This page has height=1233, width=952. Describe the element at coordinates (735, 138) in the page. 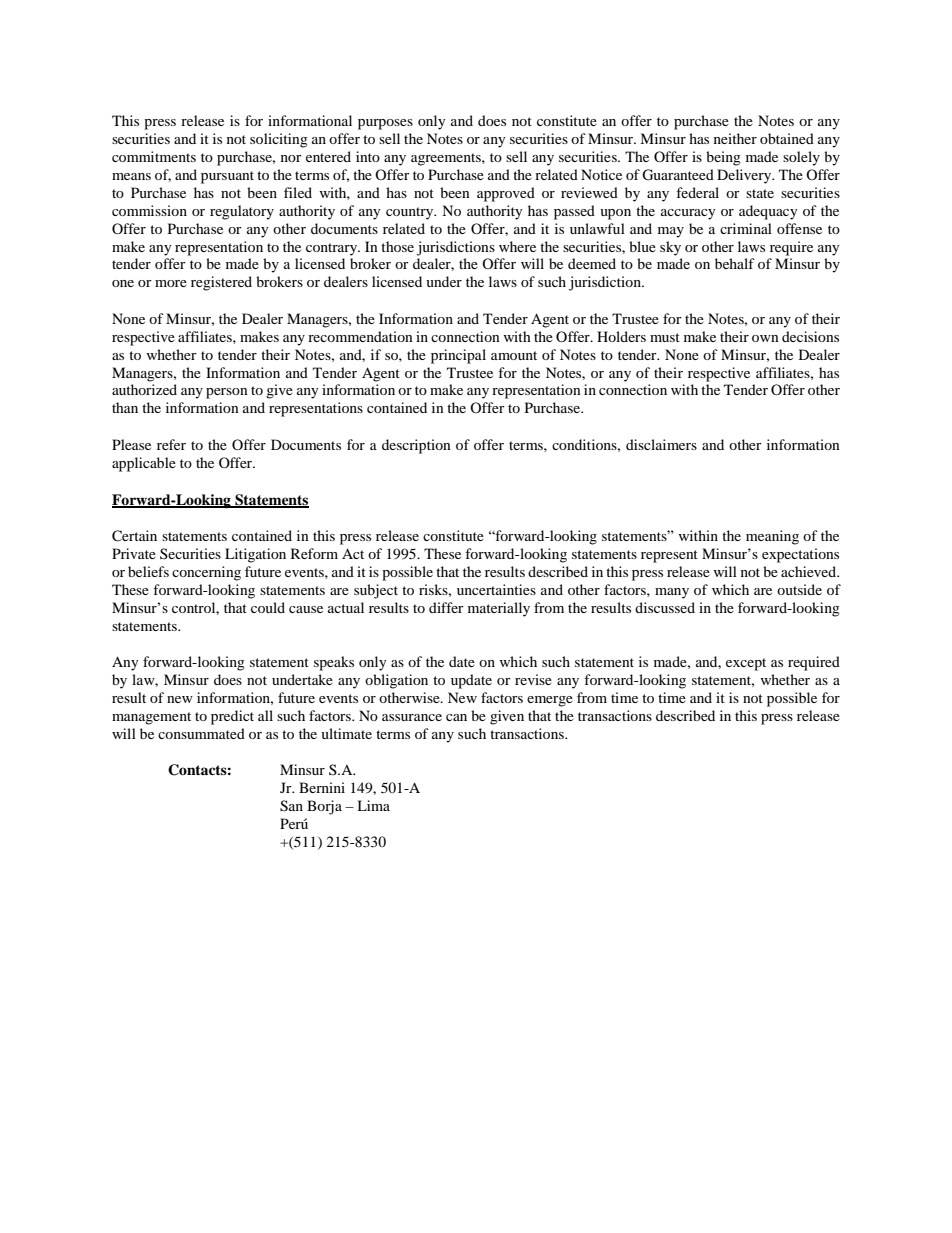

I see `neither` at that location.
